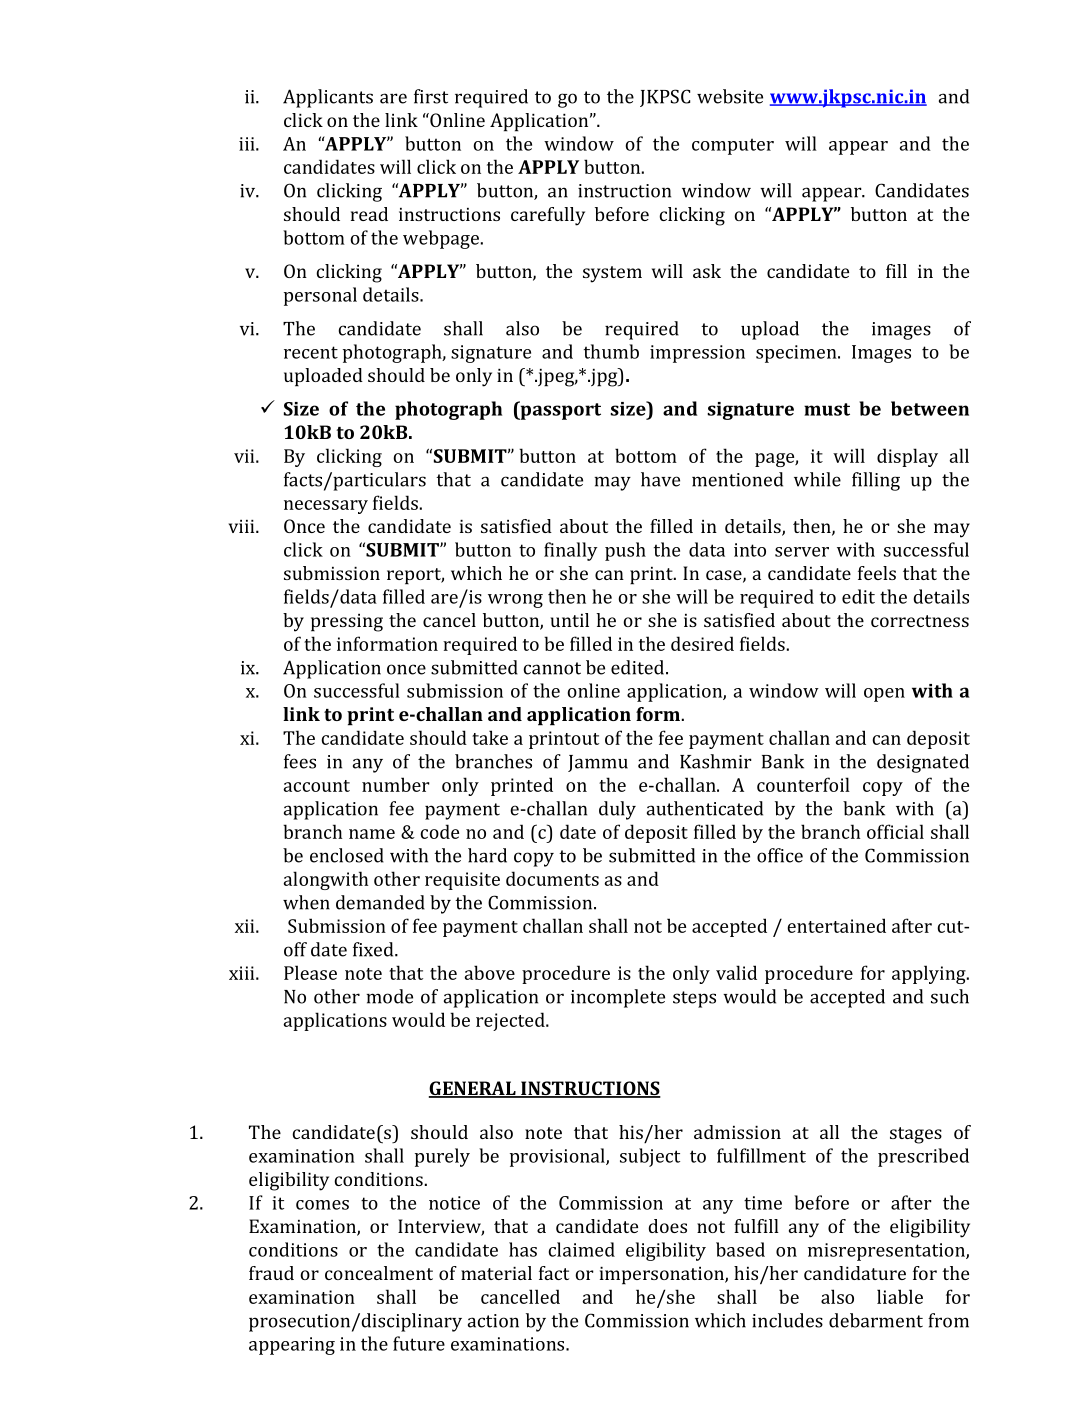  What do you see at coordinates (900, 1296) in the document?
I see `liable` at bounding box center [900, 1296].
